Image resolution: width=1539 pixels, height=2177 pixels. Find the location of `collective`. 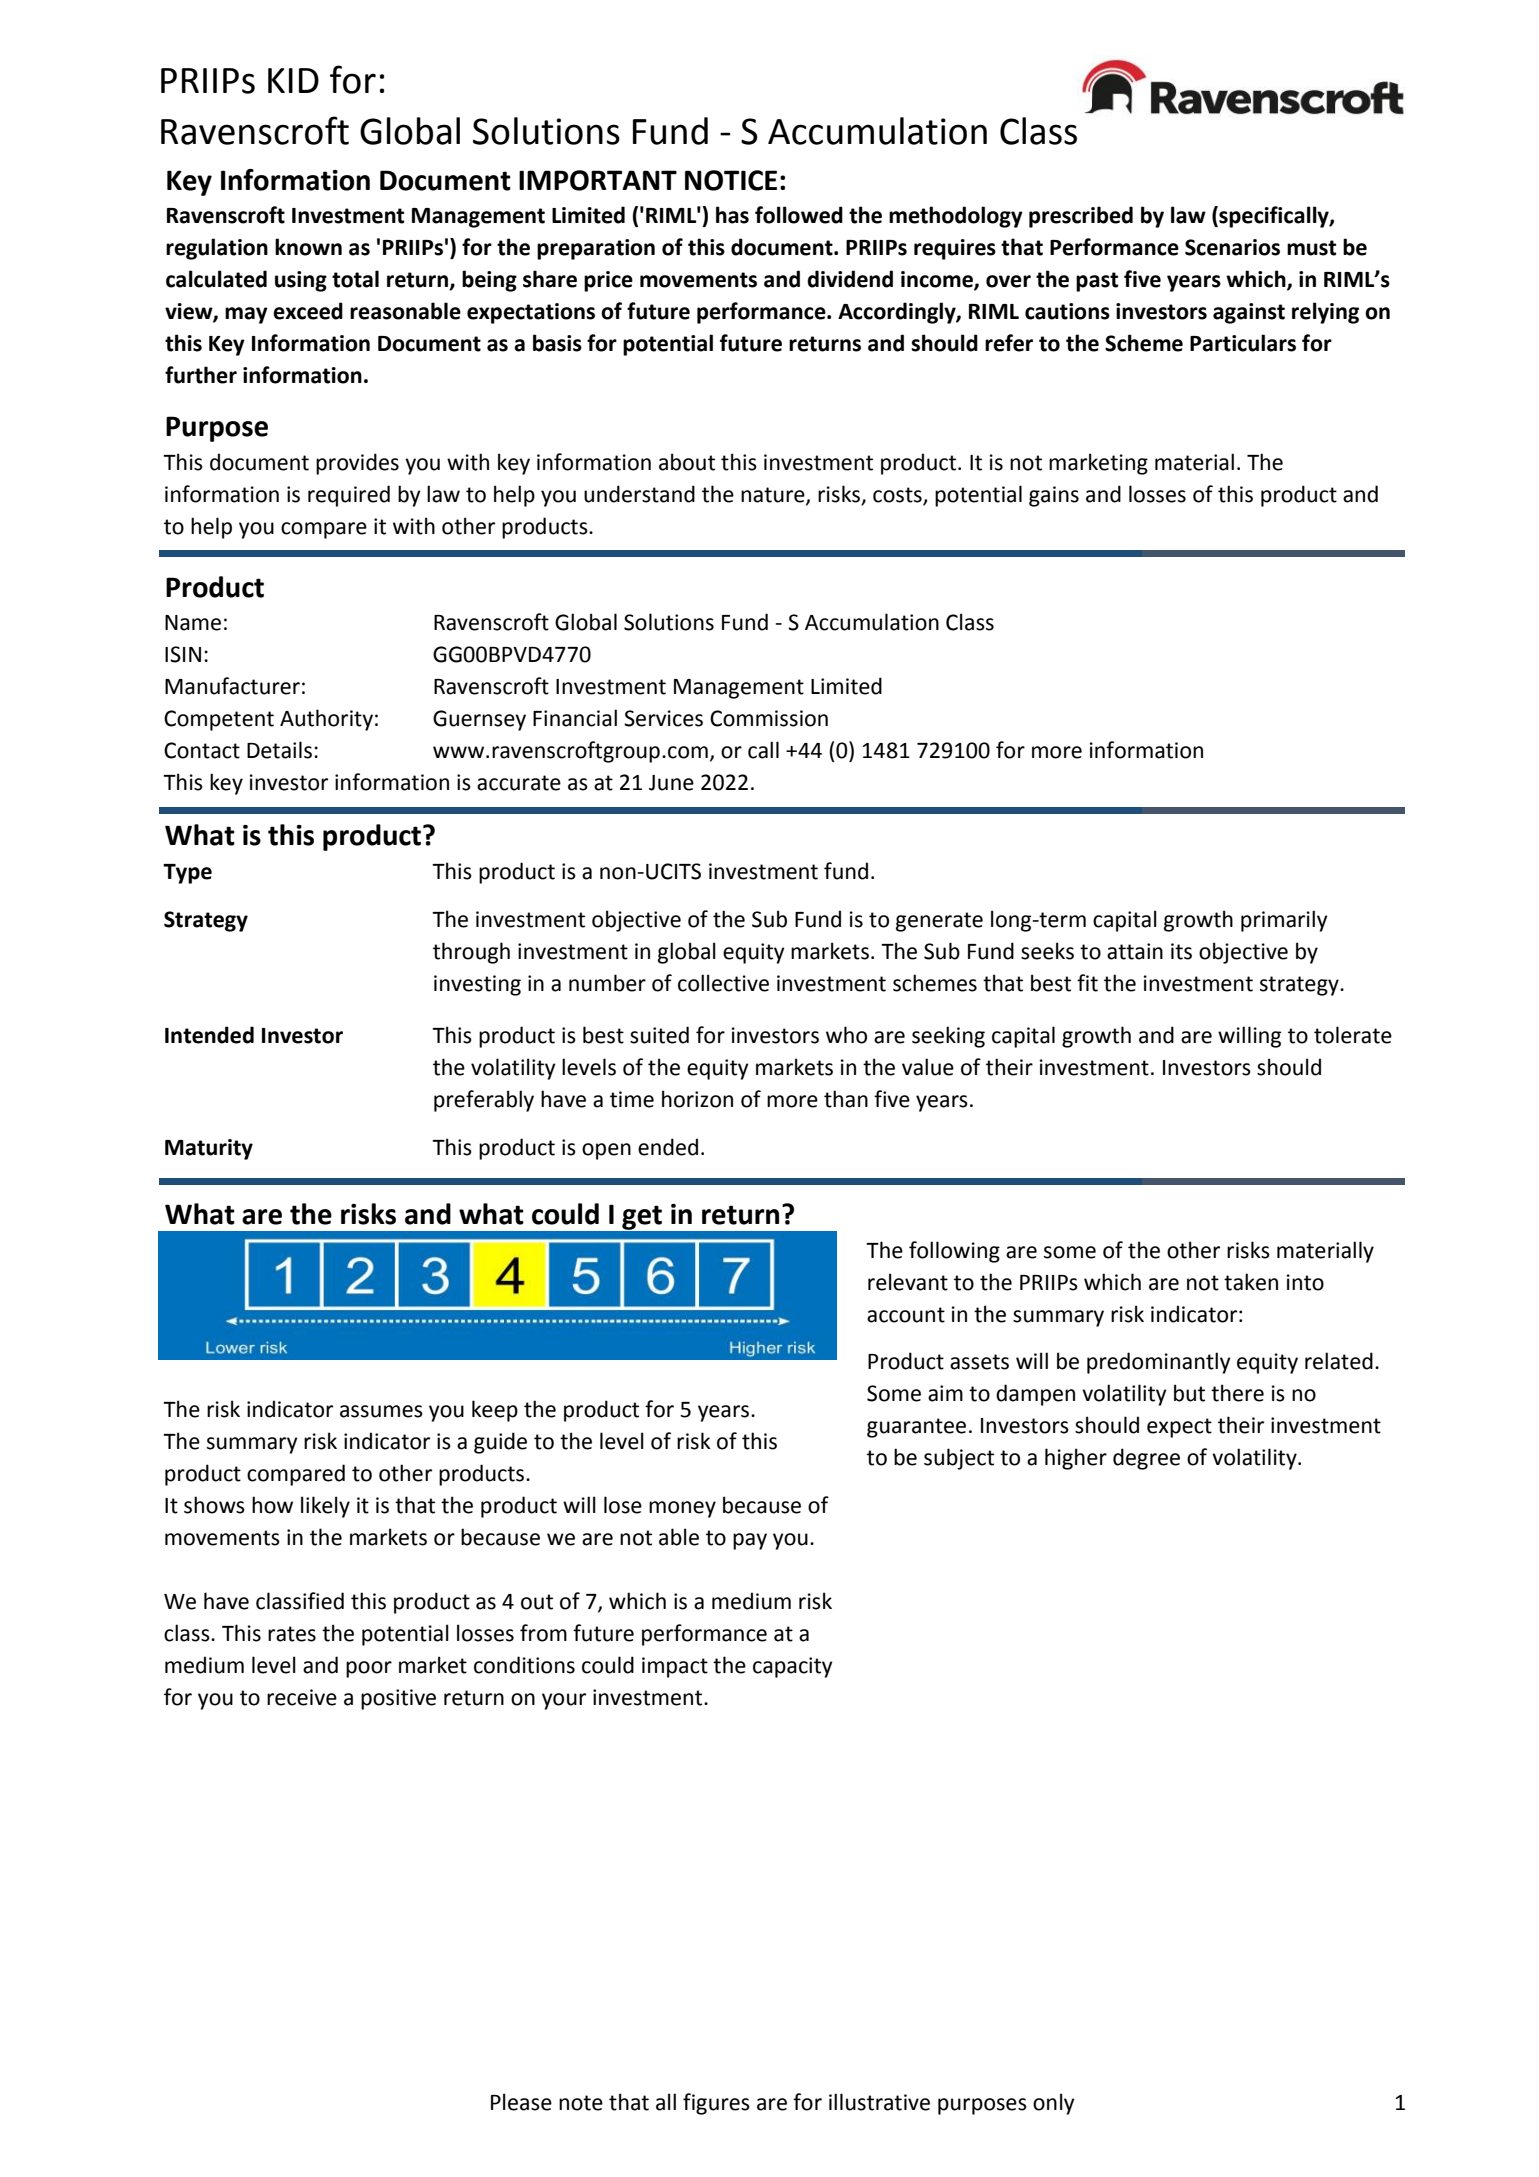

collective is located at coordinates (723, 983).
